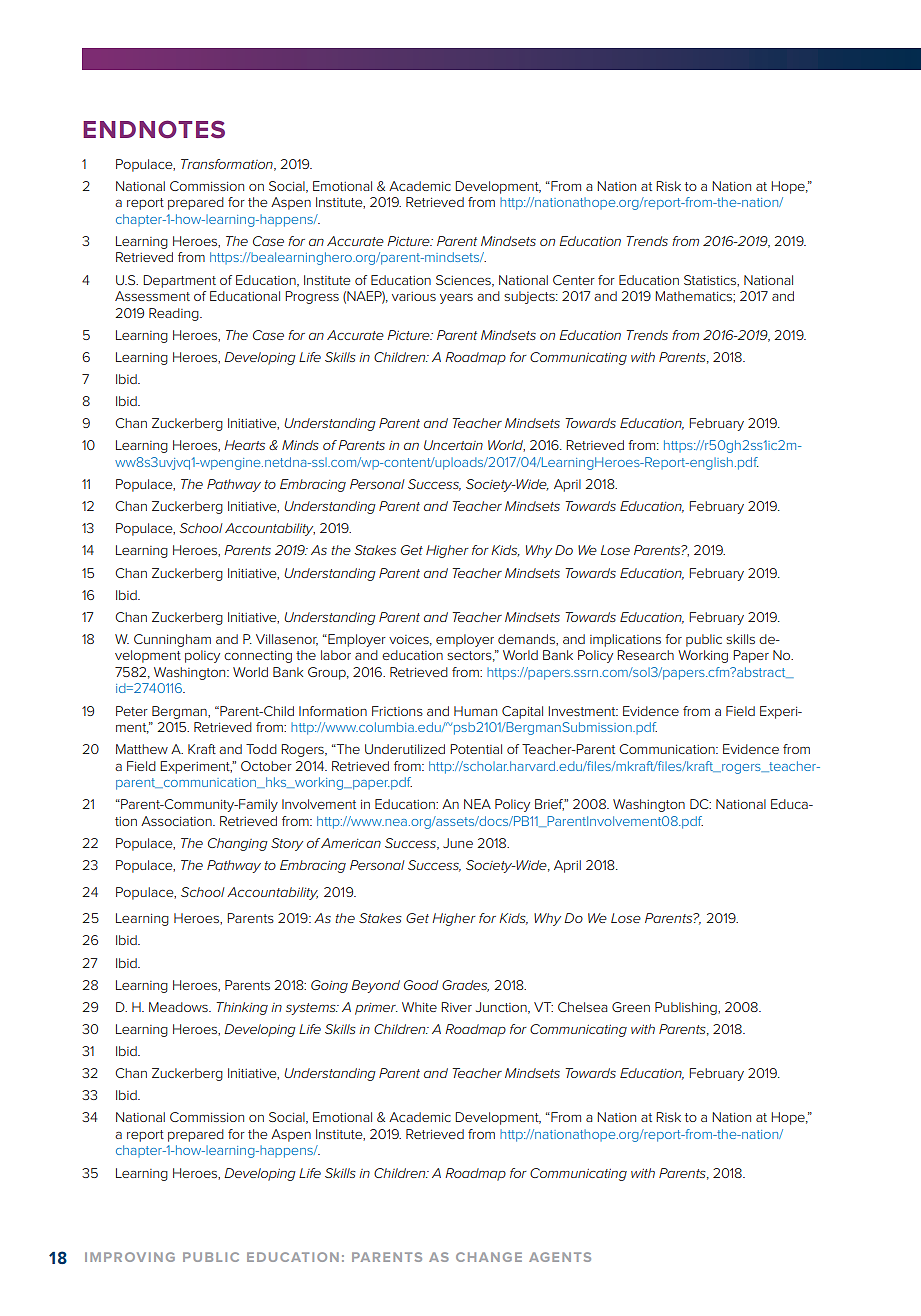  Describe the element at coordinates (336, 655) in the page. I see `labor` at that location.
